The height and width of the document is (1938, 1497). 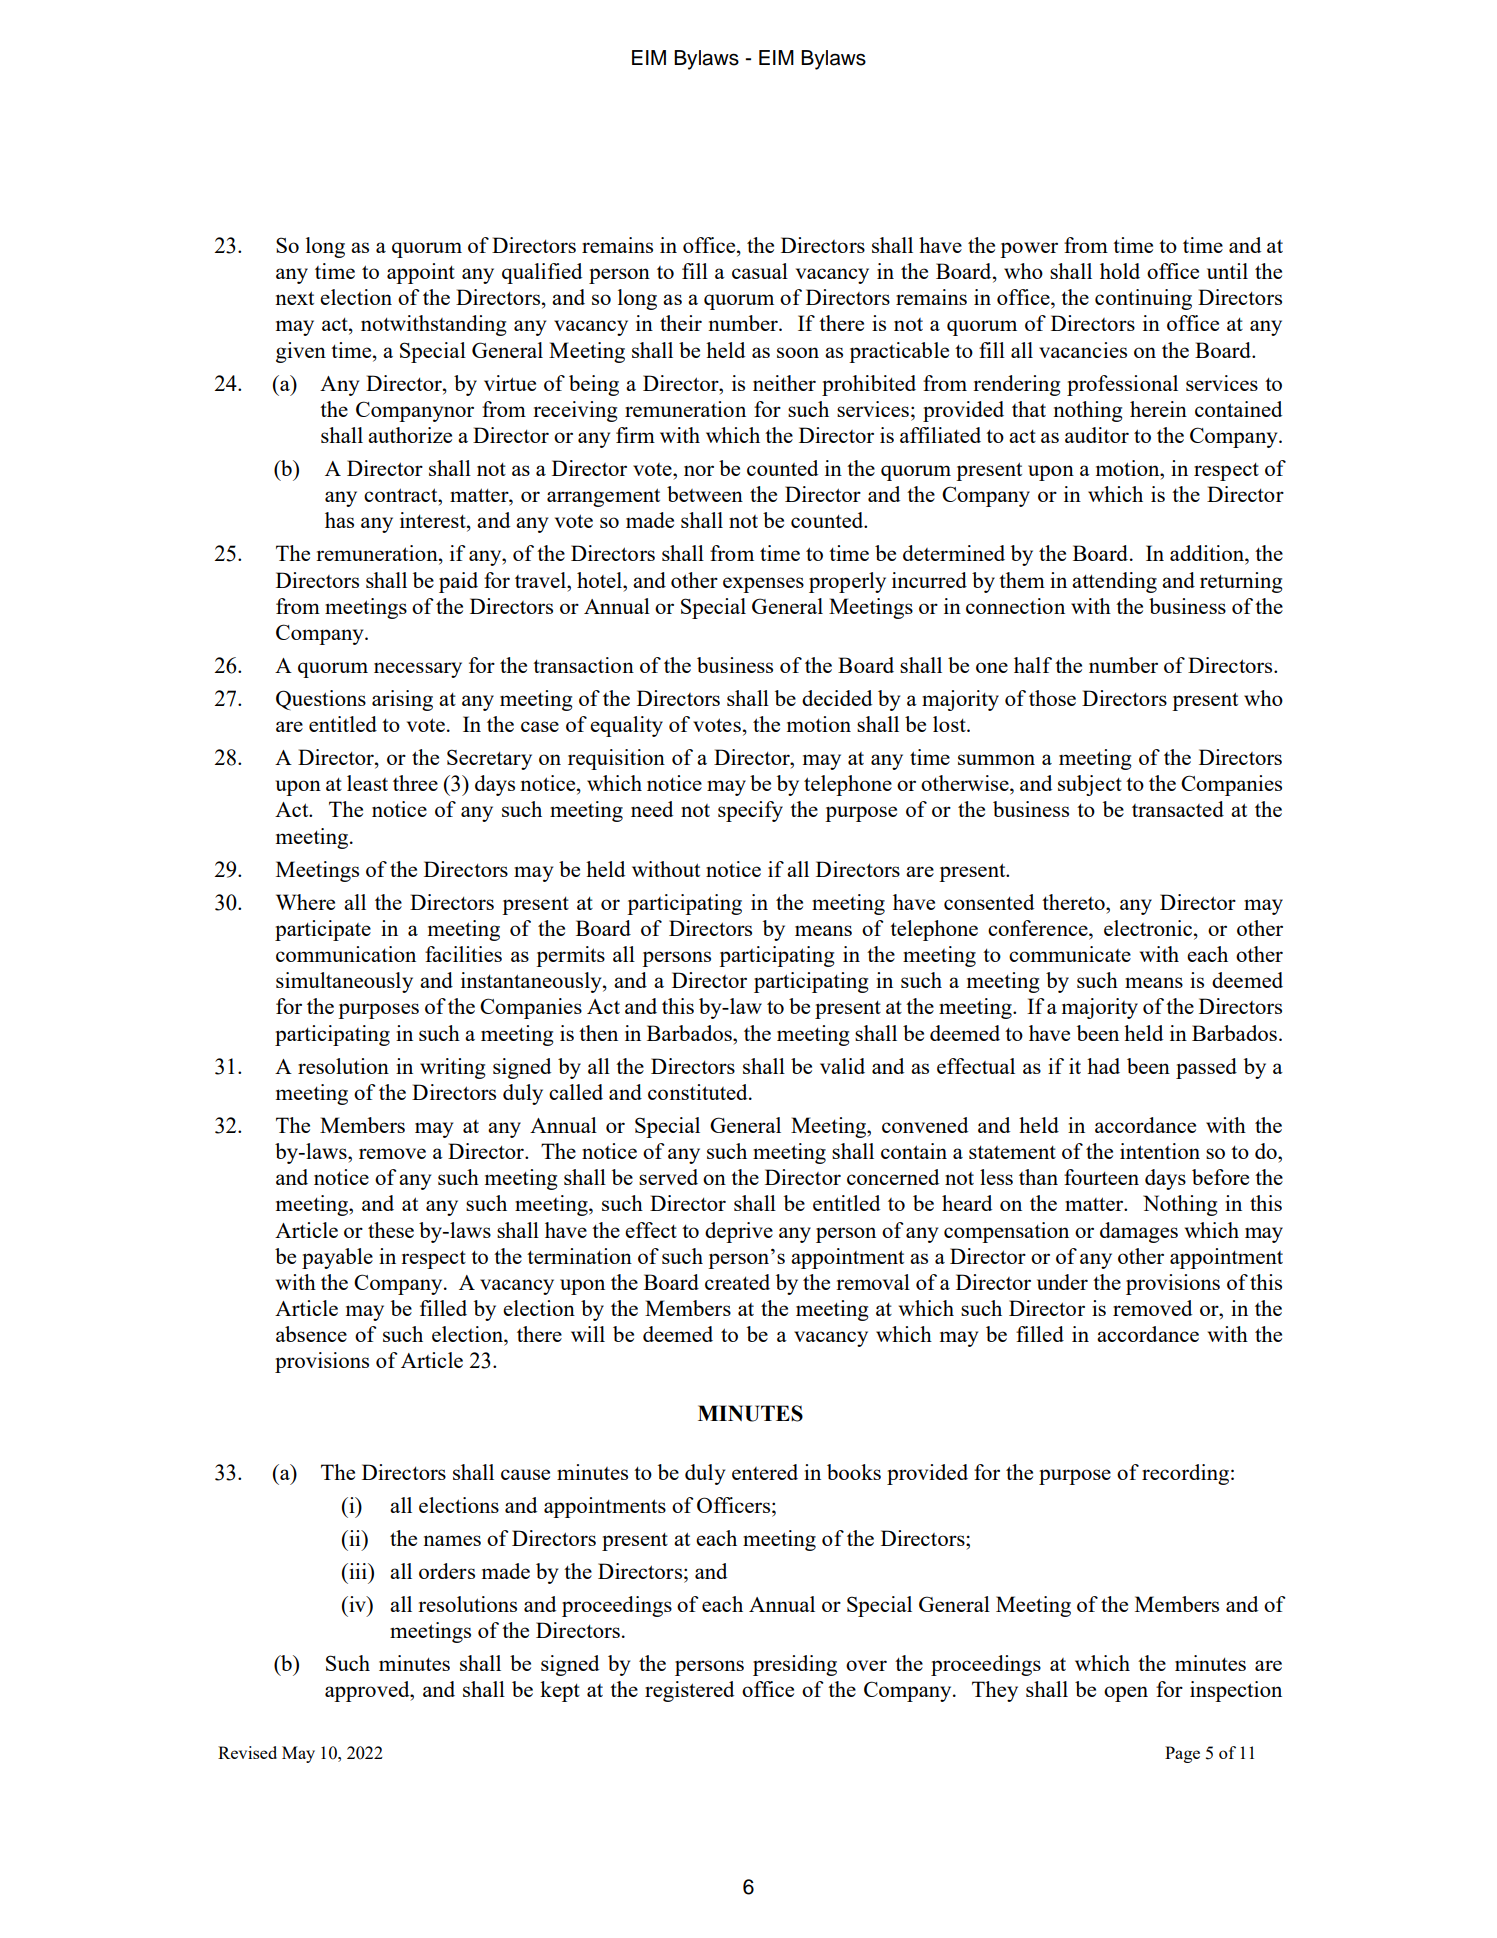 I want to click on next, so click(x=294, y=298).
